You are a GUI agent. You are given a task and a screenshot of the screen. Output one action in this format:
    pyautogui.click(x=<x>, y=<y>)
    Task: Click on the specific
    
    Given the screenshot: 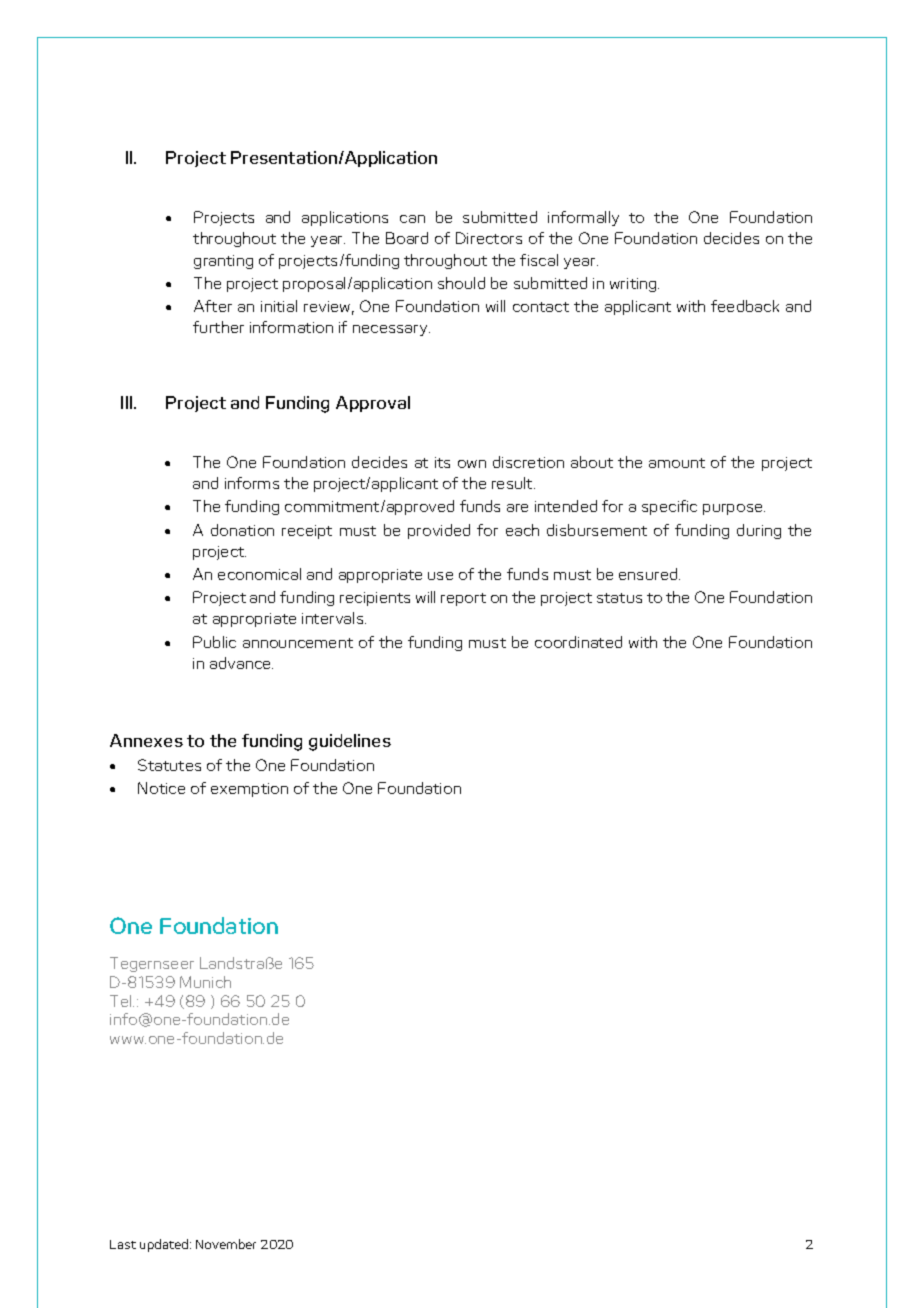 What is the action you would take?
    pyautogui.click(x=669, y=507)
